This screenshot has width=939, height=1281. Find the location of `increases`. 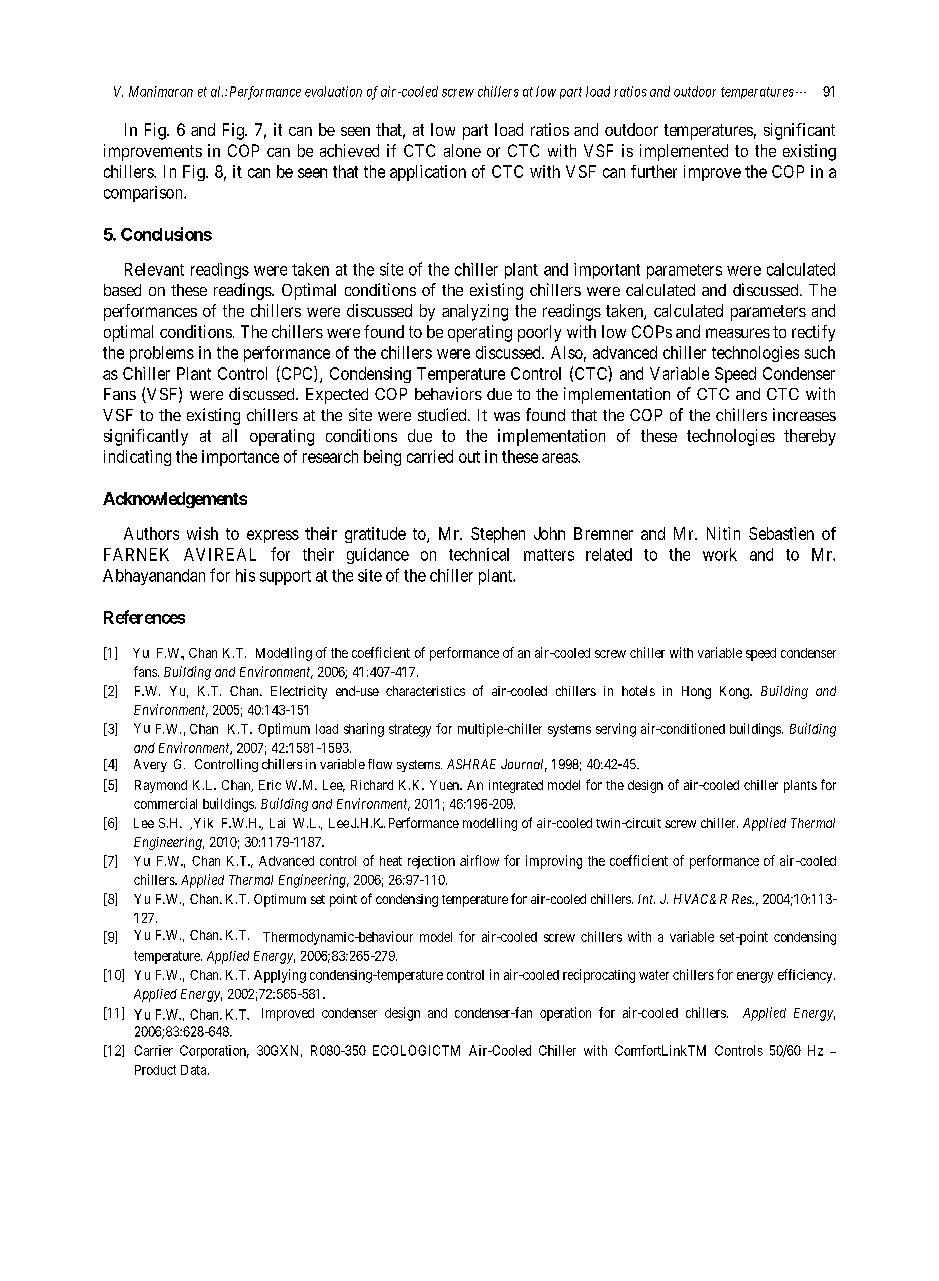

increases is located at coordinates (804, 414).
